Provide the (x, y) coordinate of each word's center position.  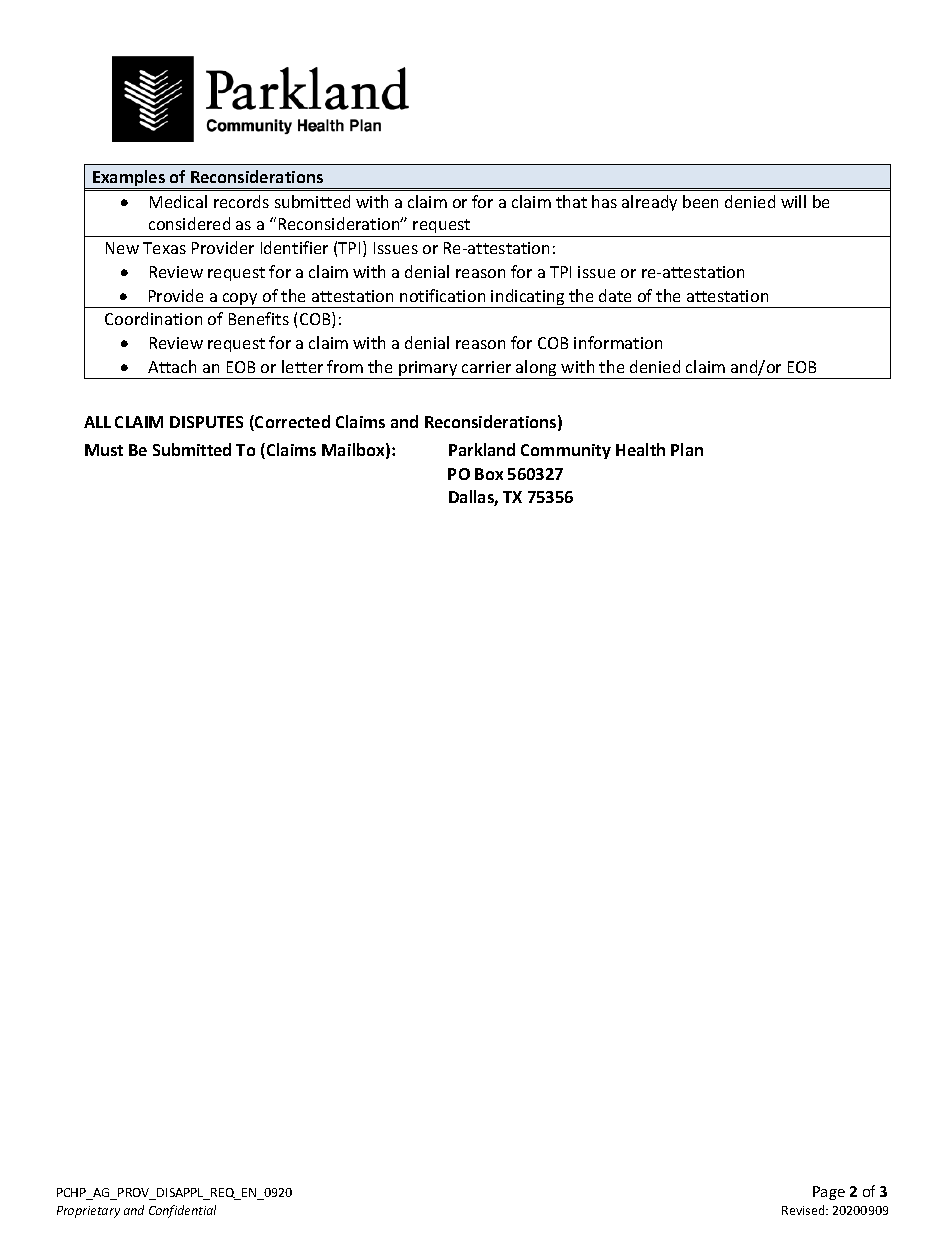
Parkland (482, 449)
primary (428, 370)
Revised (804, 1210)
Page (829, 1193)
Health (640, 449)
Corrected (291, 423)
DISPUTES (206, 422)
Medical (178, 201)
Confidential (182, 1211)
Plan (687, 449)
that (571, 201)
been (700, 201)
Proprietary (88, 1212)
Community (566, 451)
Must (104, 450)
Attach (172, 366)
